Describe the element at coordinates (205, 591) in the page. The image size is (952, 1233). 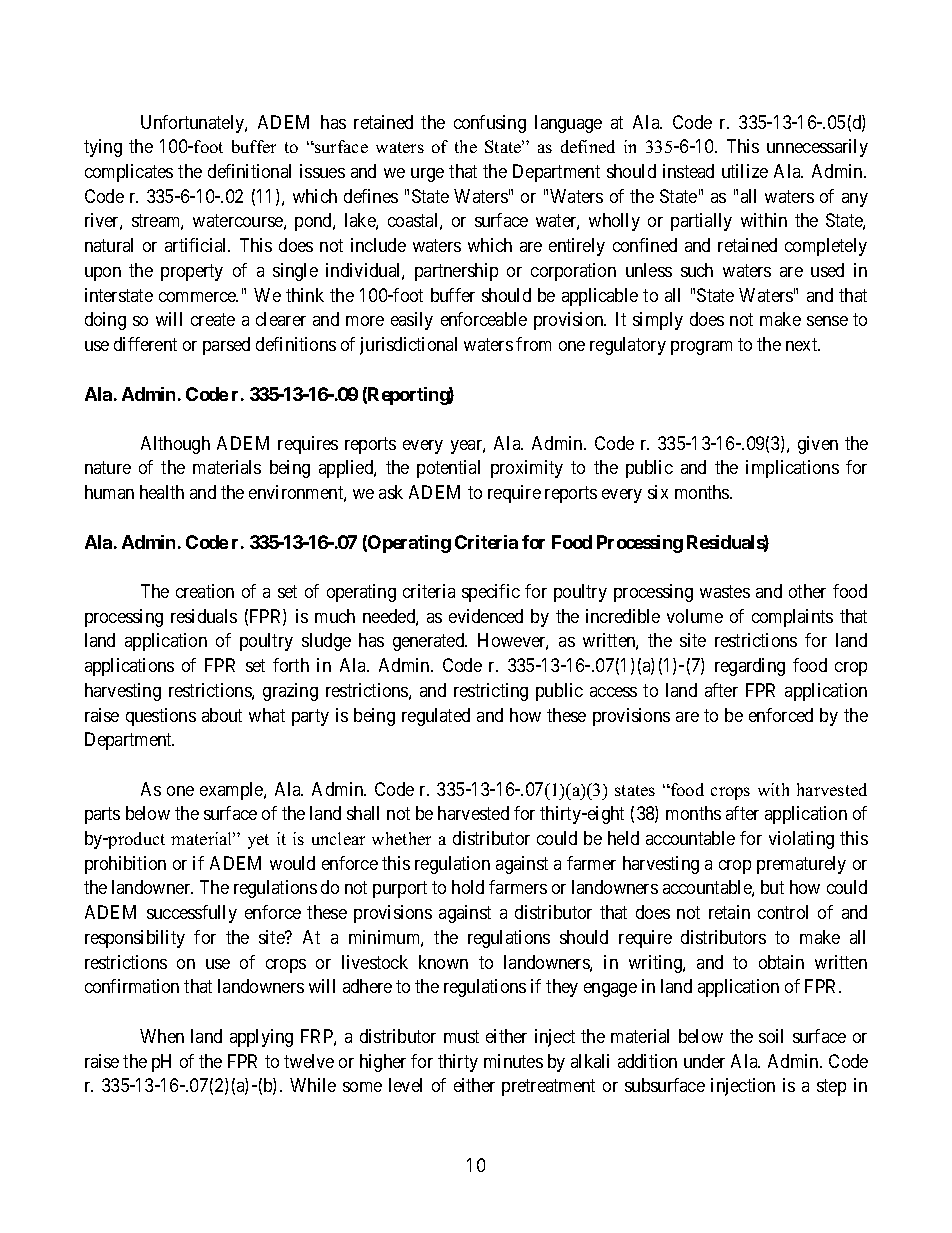
I see `creation` at that location.
